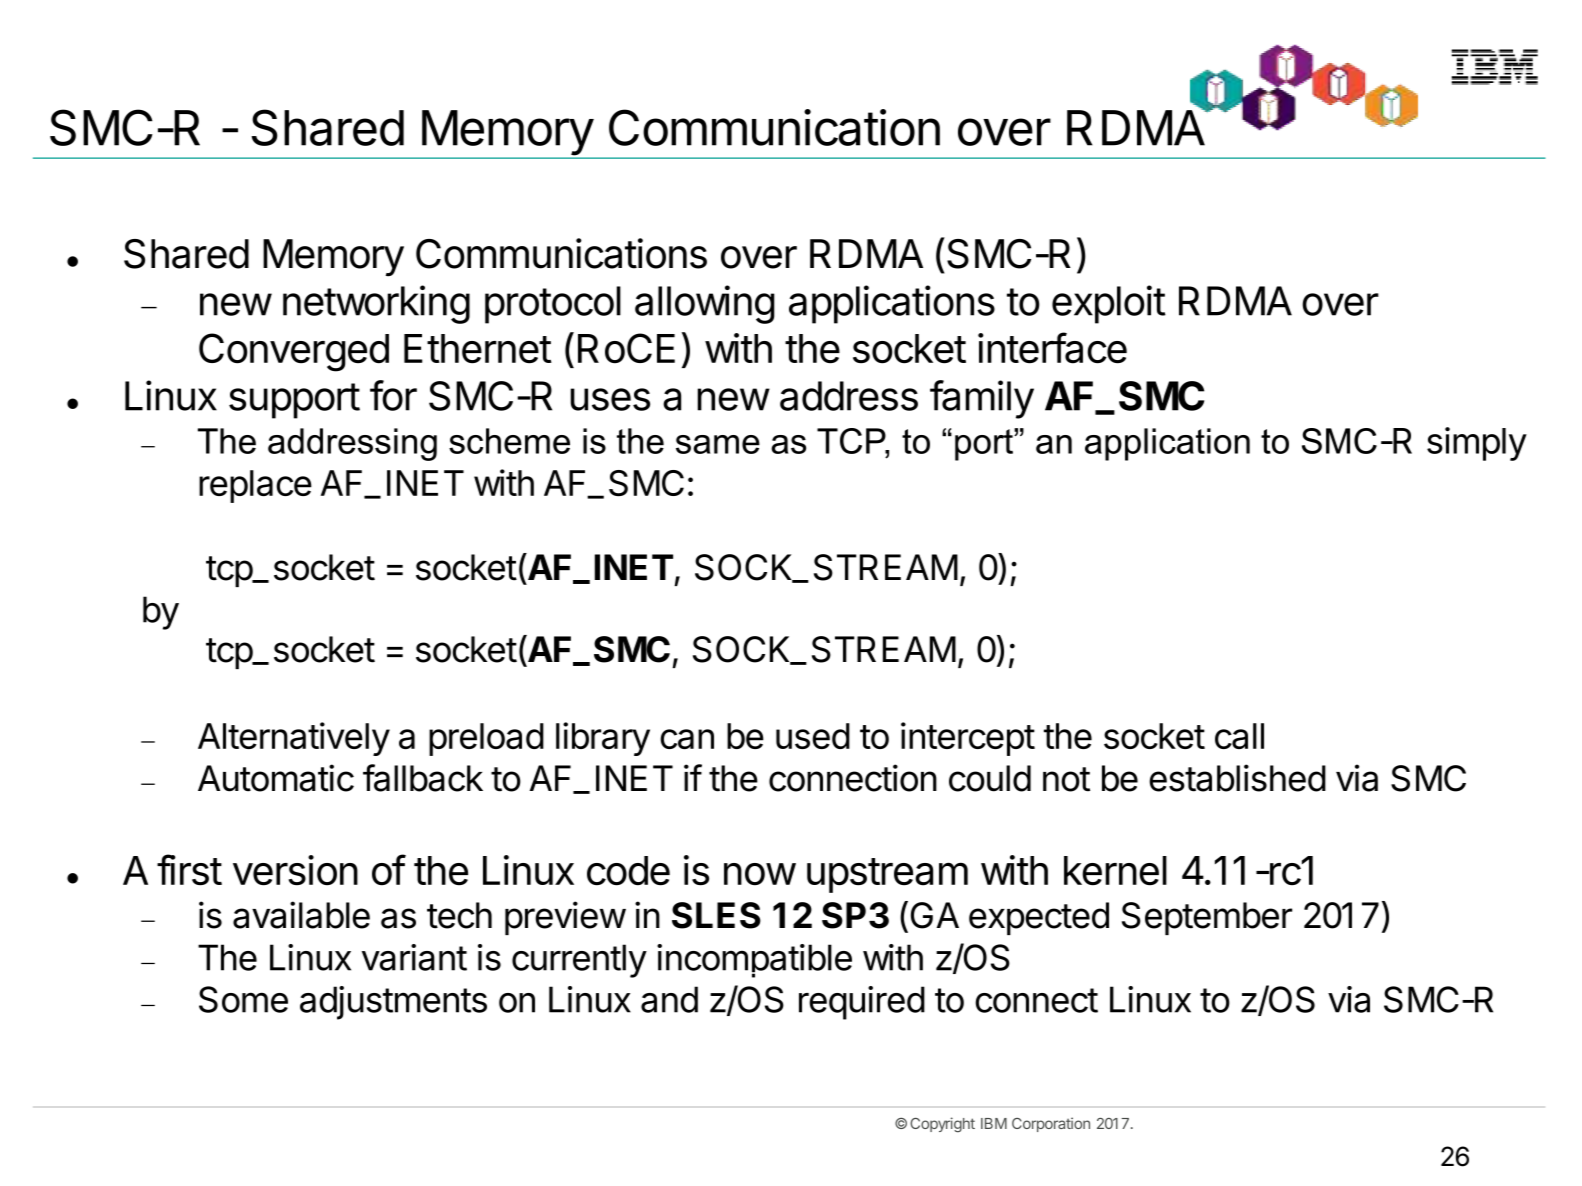 The width and height of the screenshot is (1582, 1186). Describe the element at coordinates (393, 1003) in the screenshot. I see `adjustments` at that location.
